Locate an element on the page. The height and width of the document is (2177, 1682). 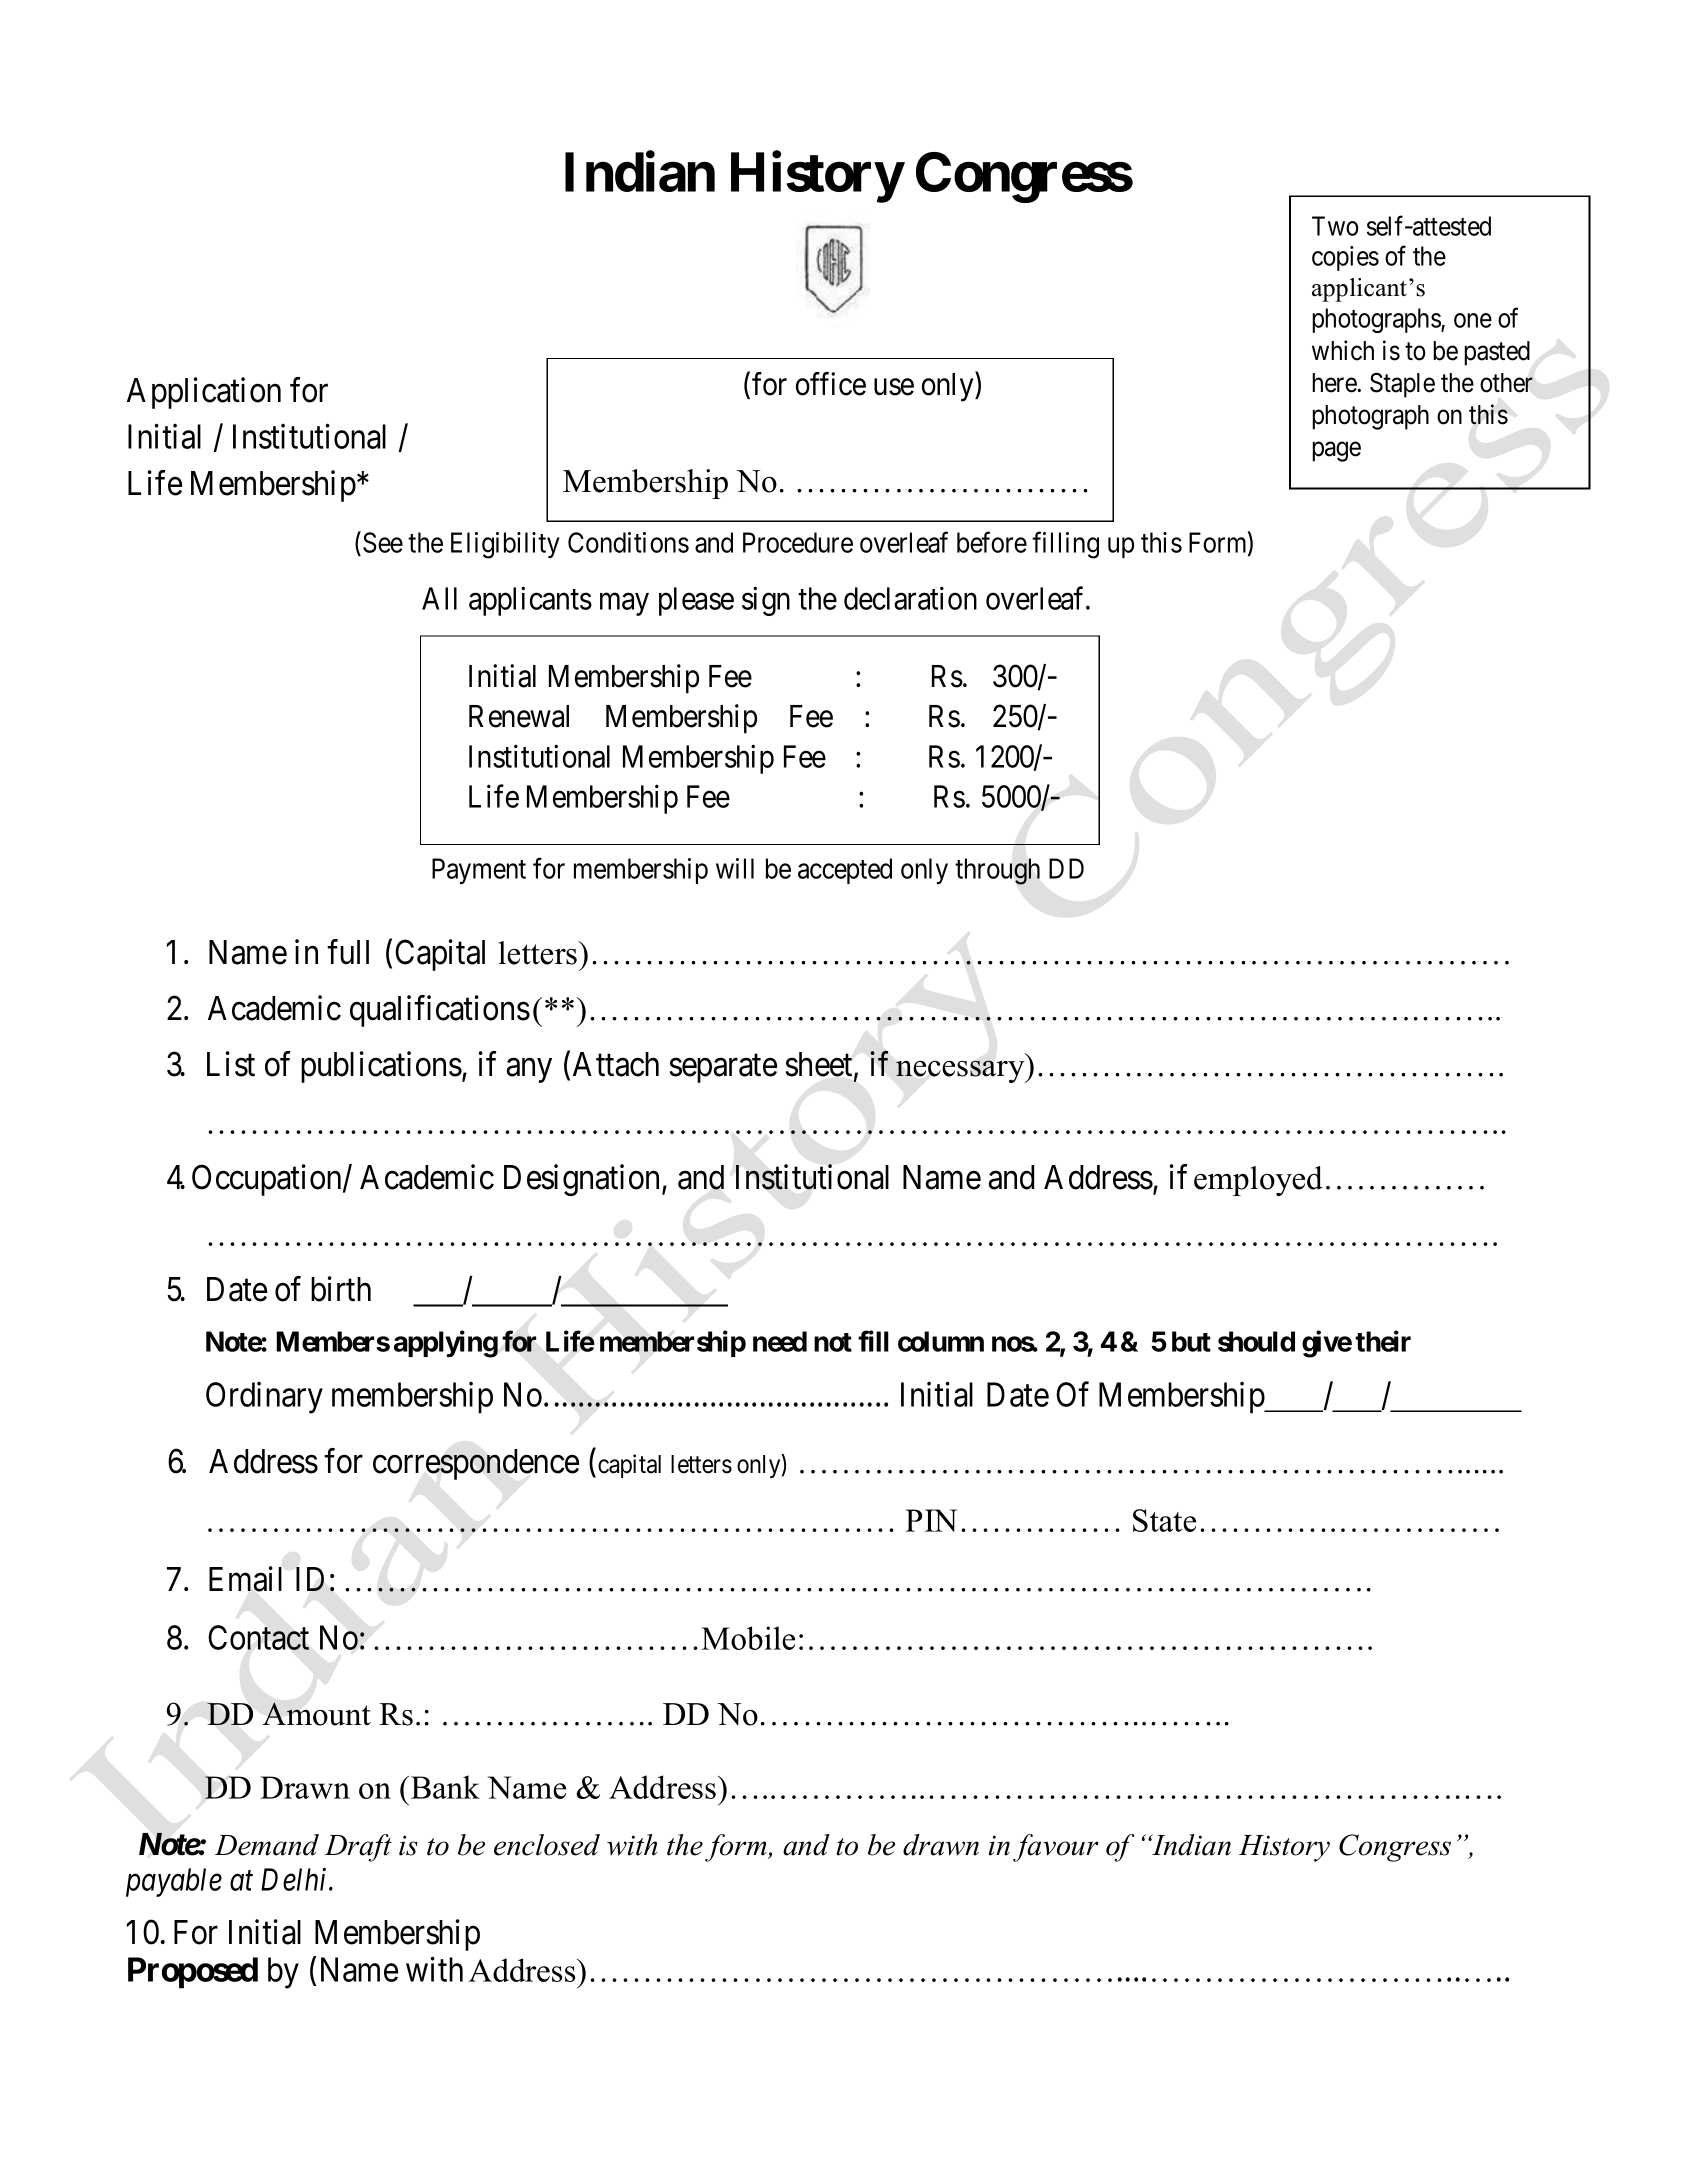
employed is located at coordinates (1258, 1181).
